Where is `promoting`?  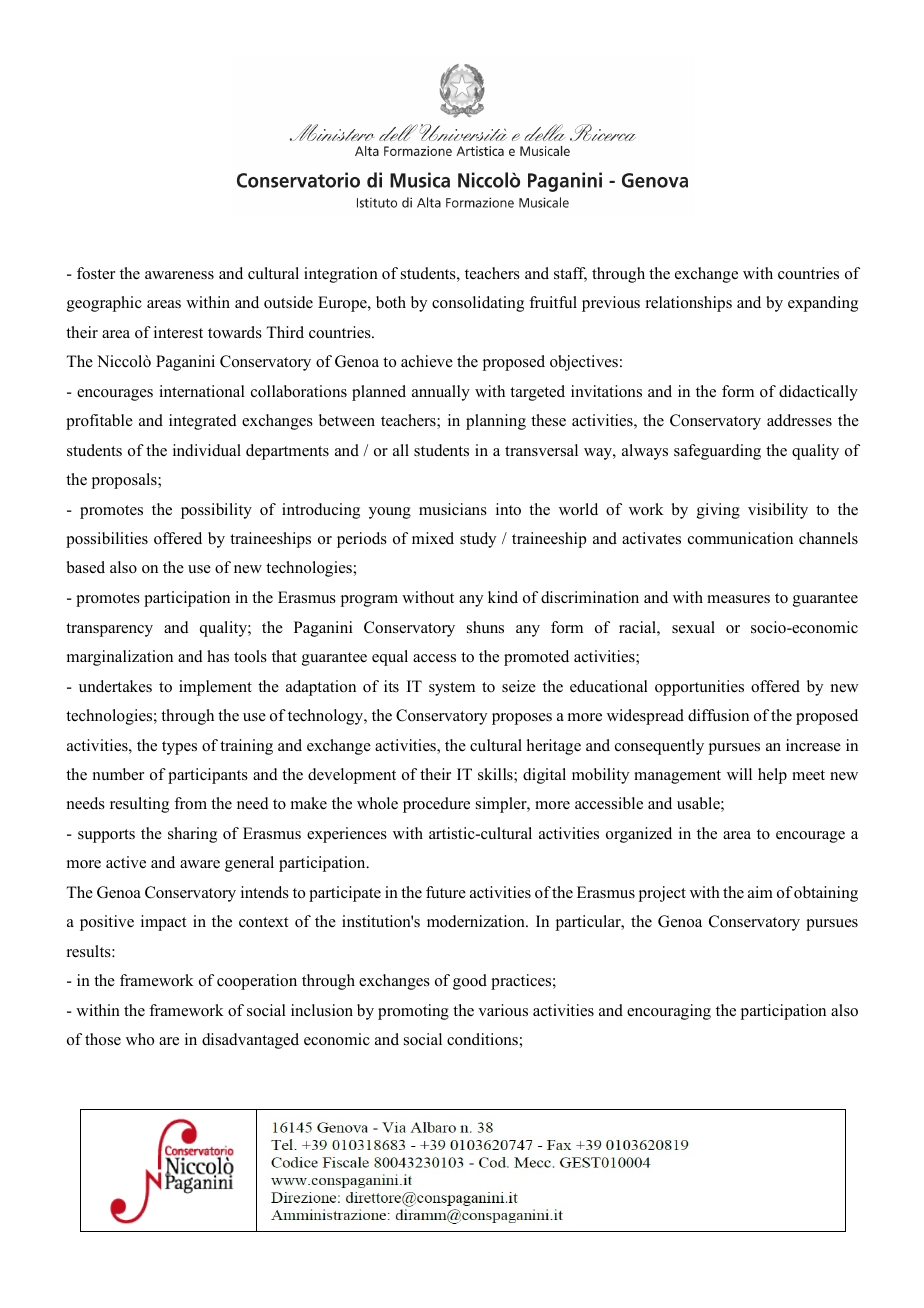
promoting is located at coordinates (413, 1012).
